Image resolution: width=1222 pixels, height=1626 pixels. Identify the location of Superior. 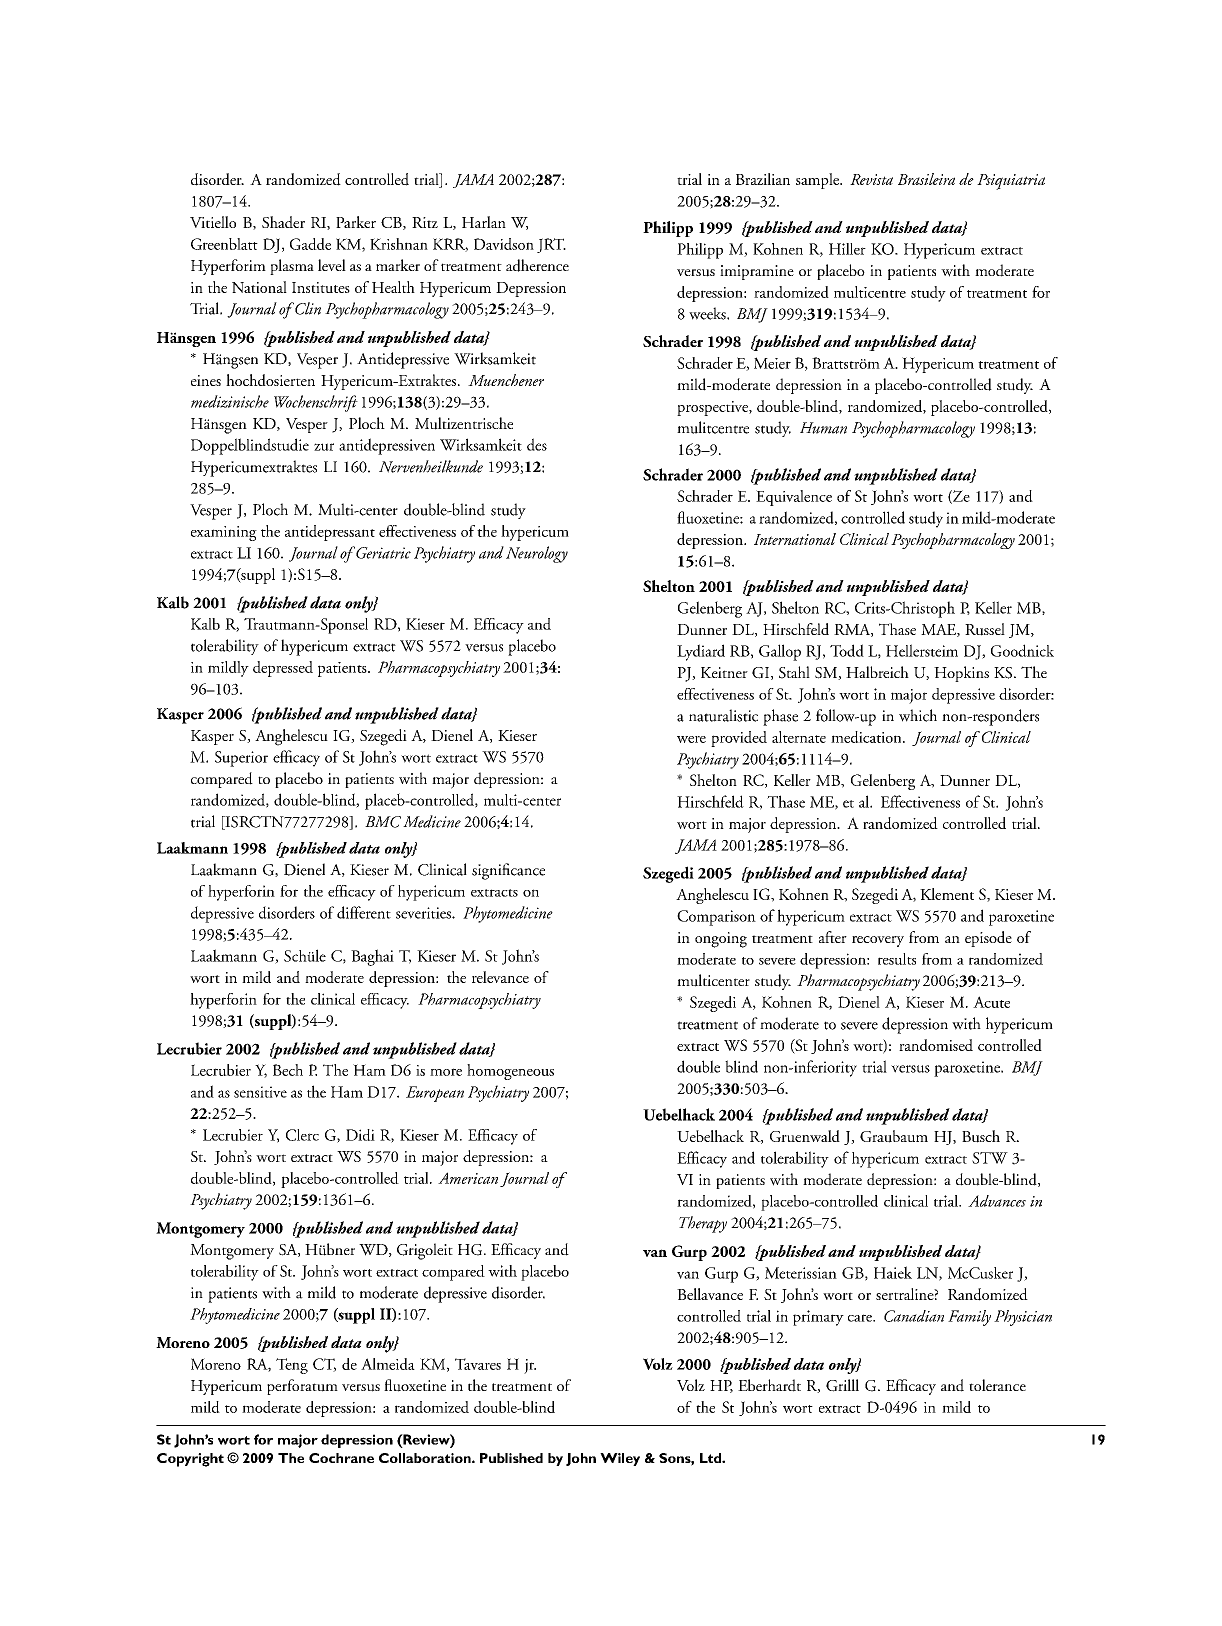
(241, 759).
